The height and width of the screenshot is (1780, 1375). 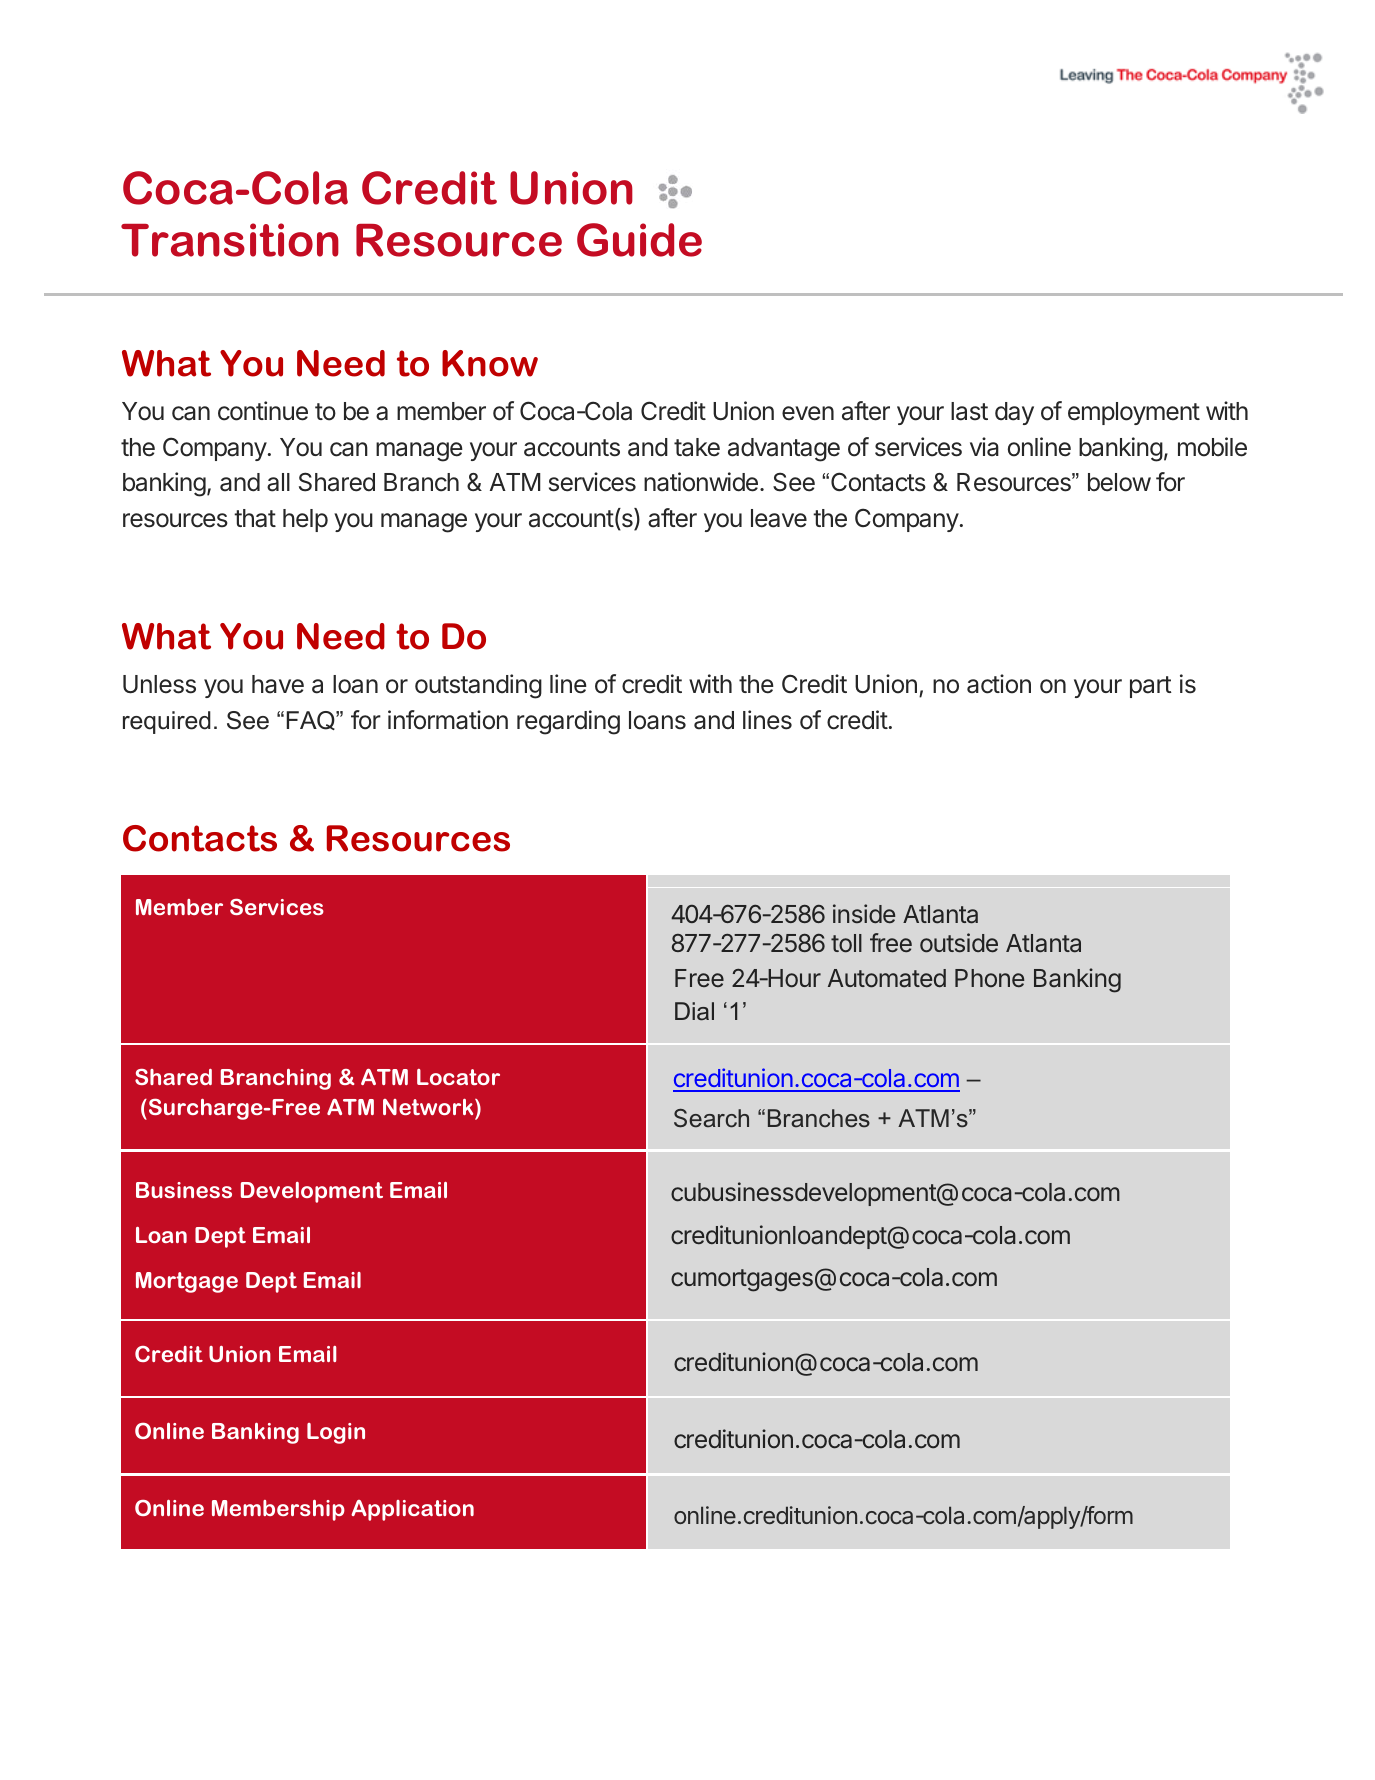 I want to click on Transition, so click(x=230, y=240).
